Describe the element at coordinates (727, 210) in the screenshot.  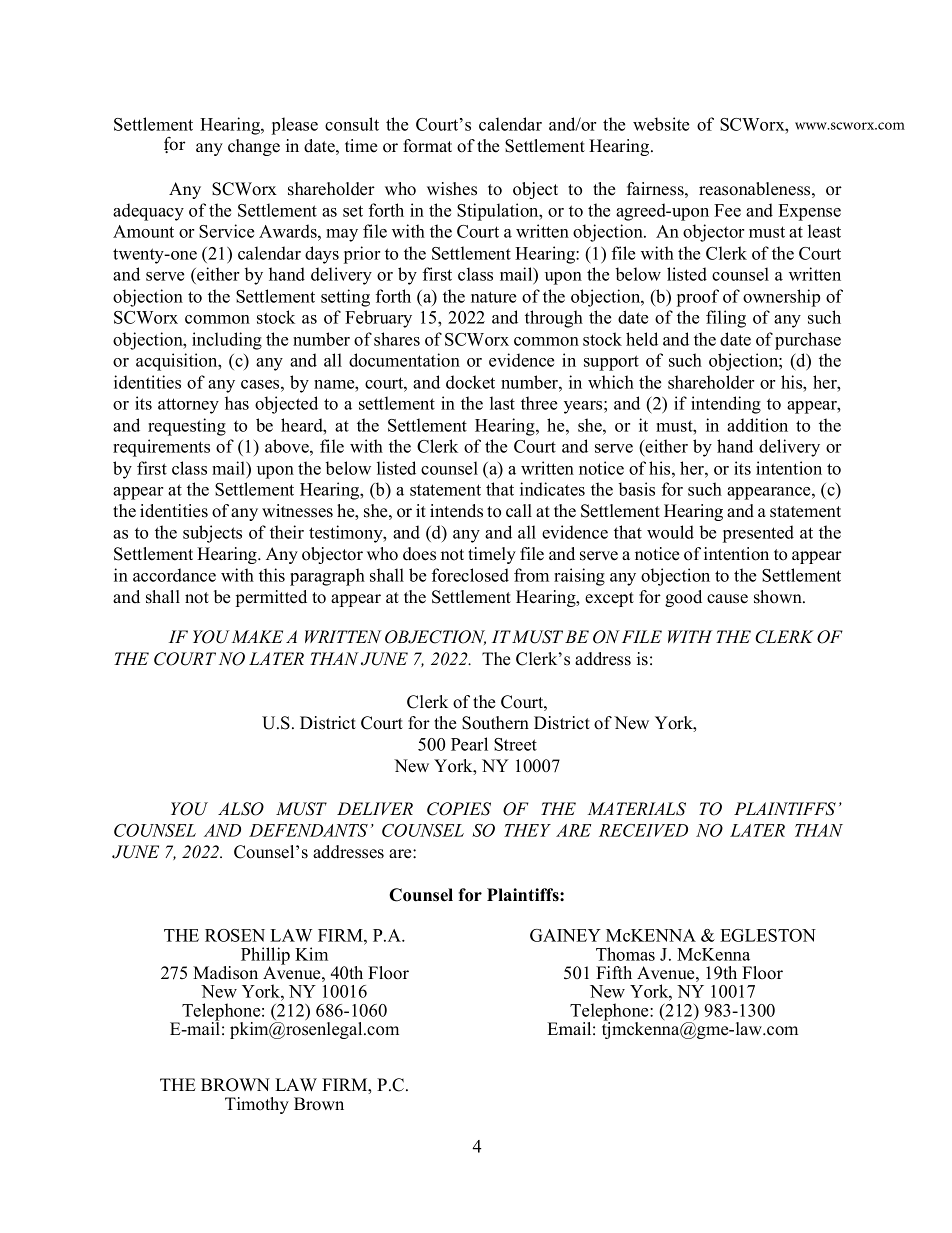
I see `Fee` at that location.
